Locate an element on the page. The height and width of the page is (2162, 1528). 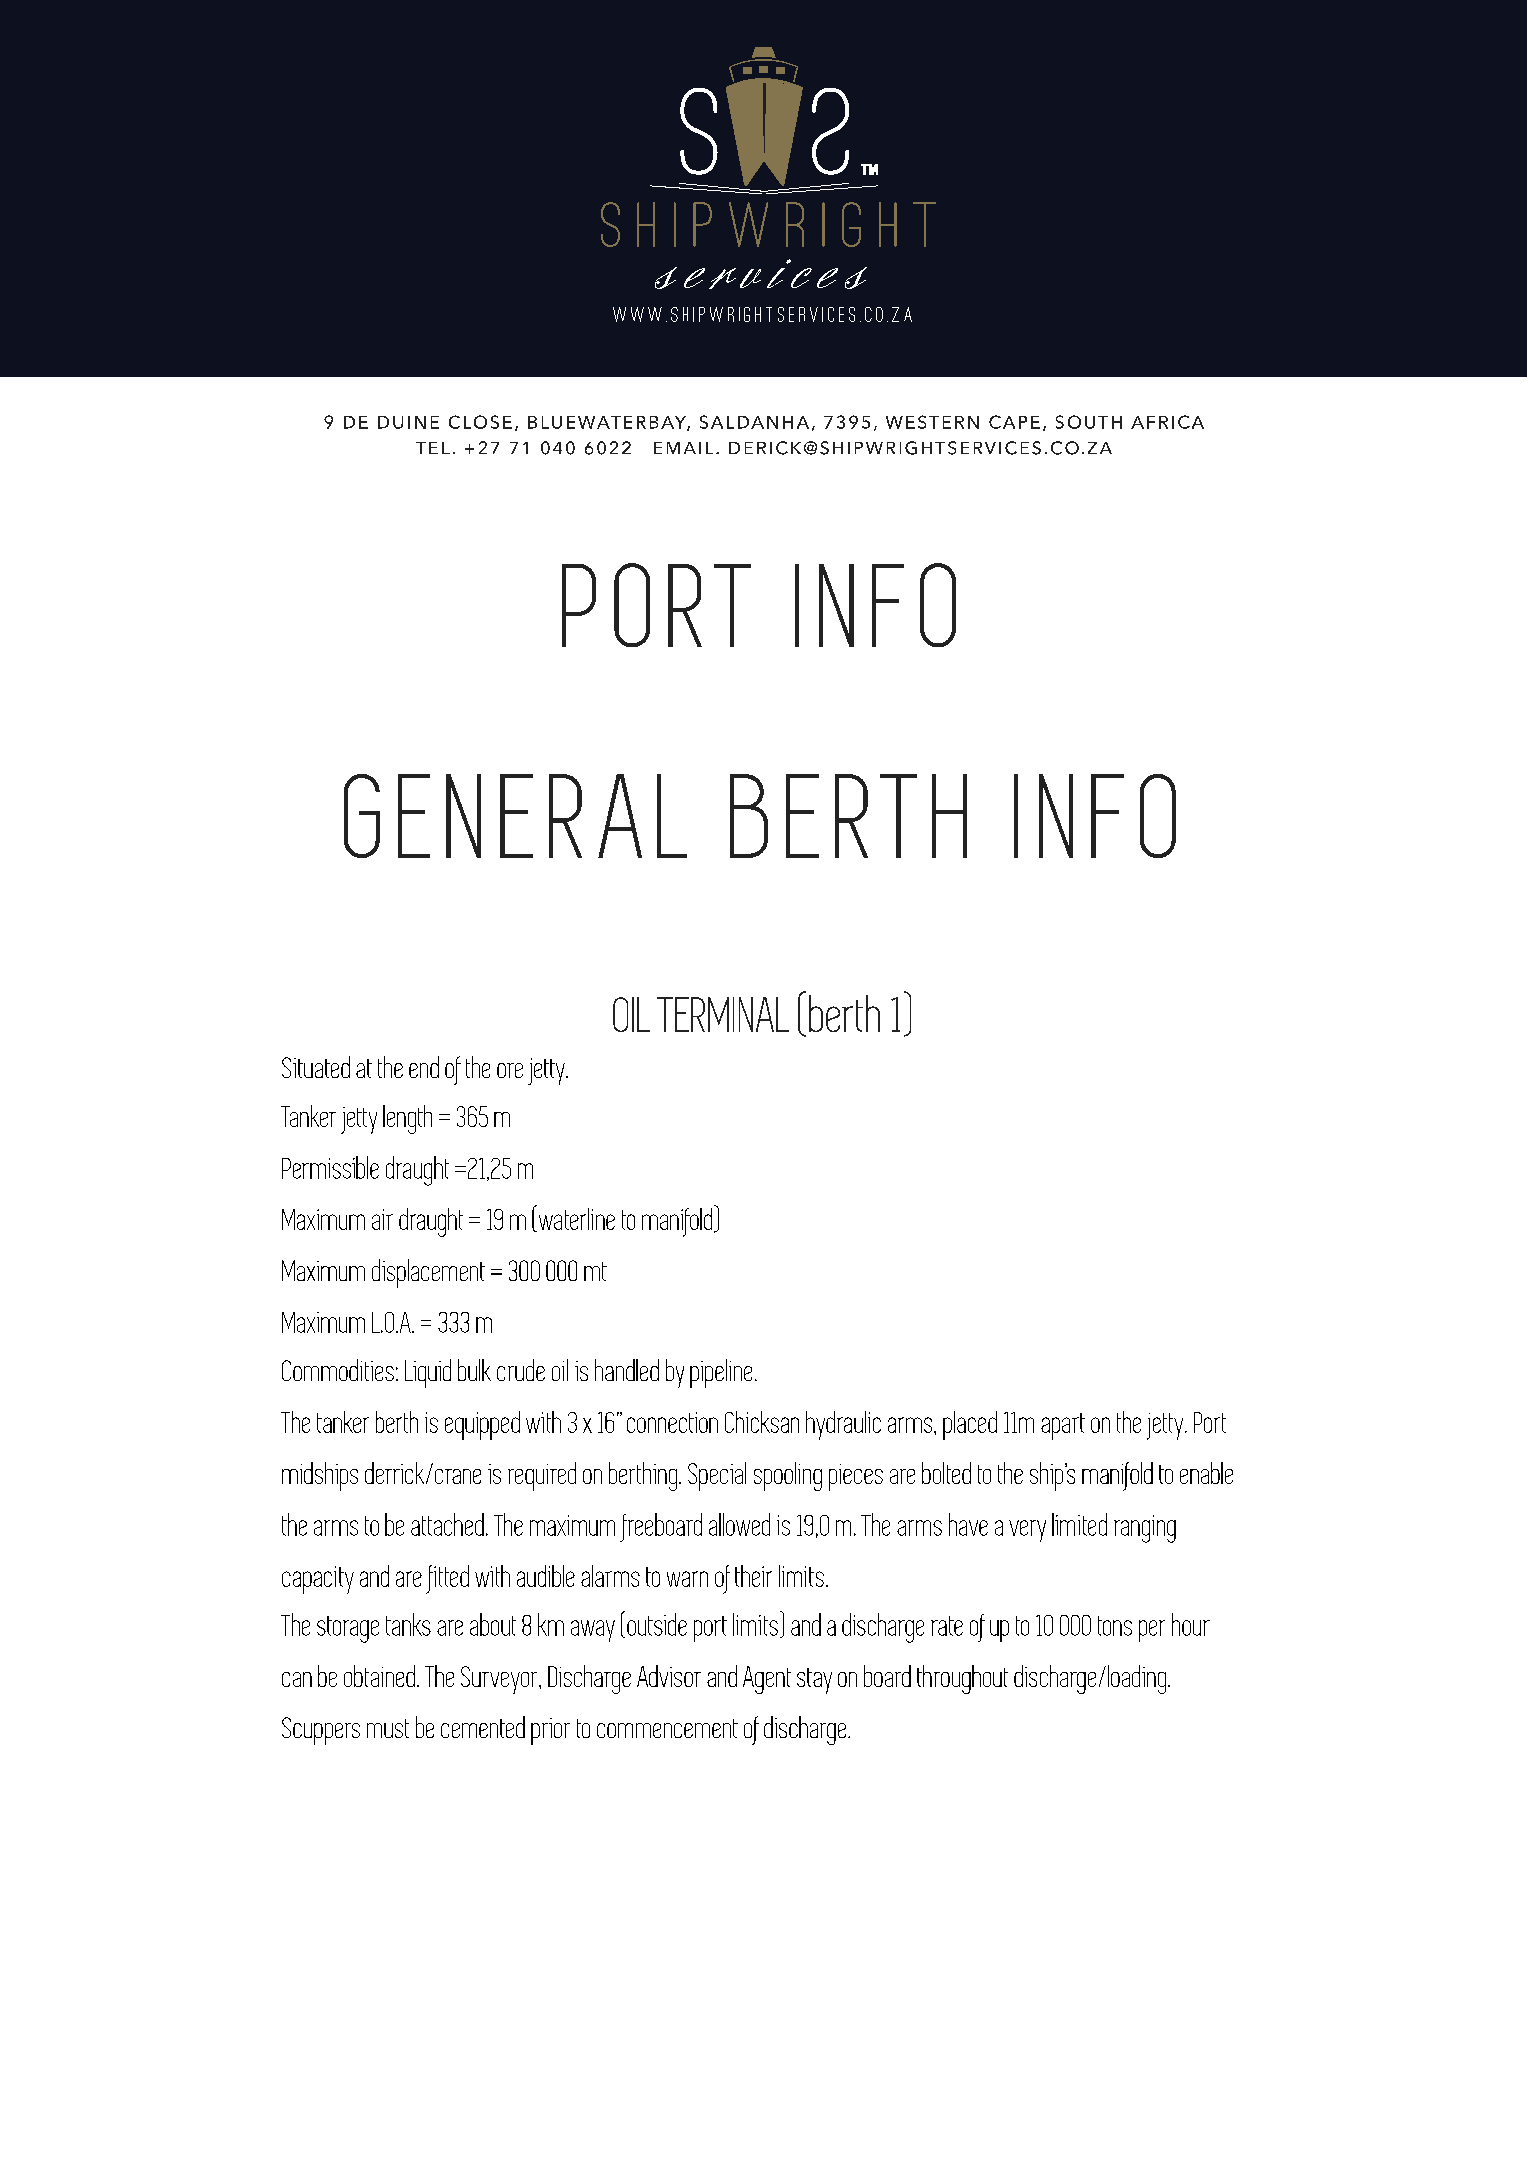
apart is located at coordinates (1063, 1426).
